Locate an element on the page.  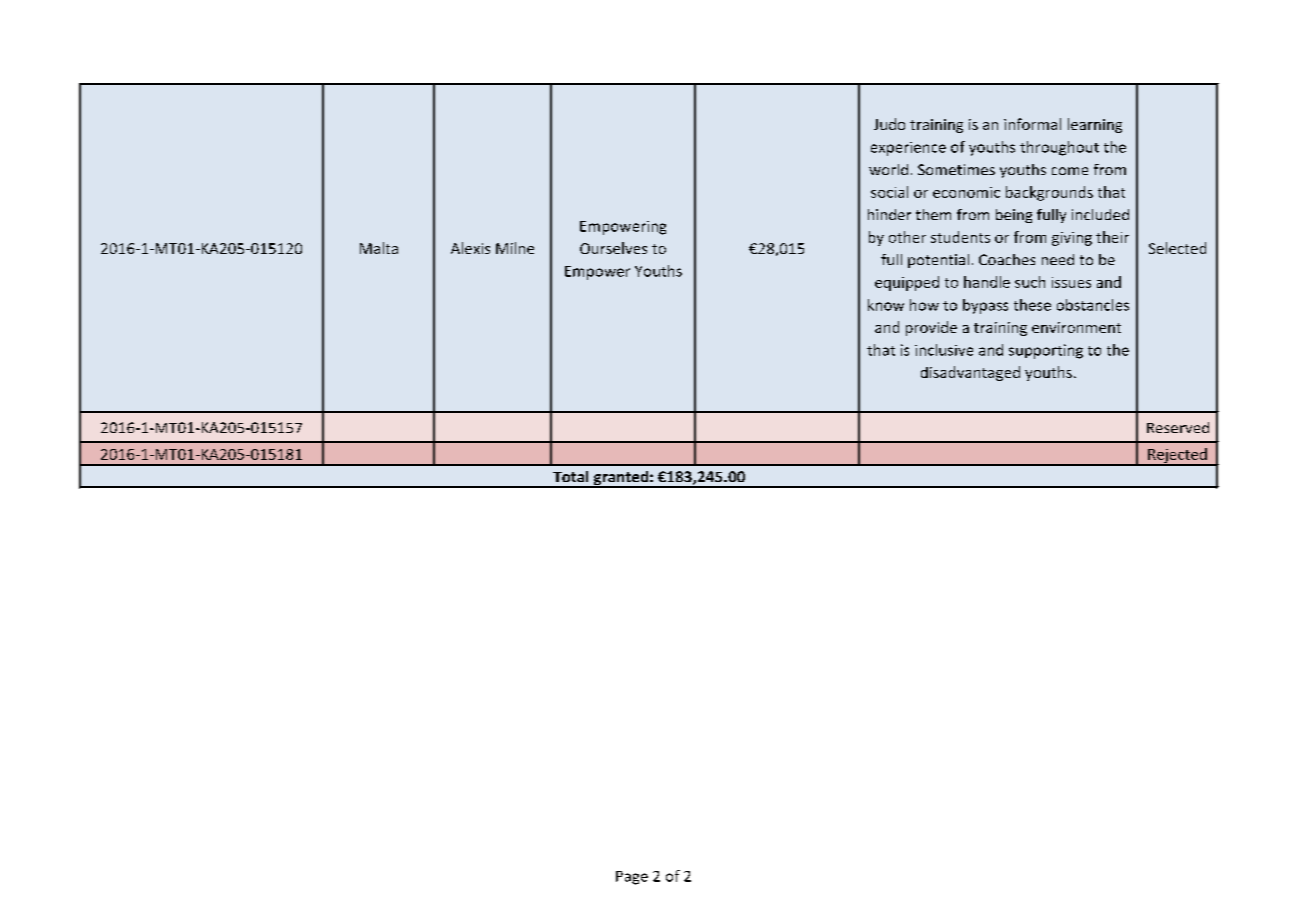
Total is located at coordinates (570, 476).
